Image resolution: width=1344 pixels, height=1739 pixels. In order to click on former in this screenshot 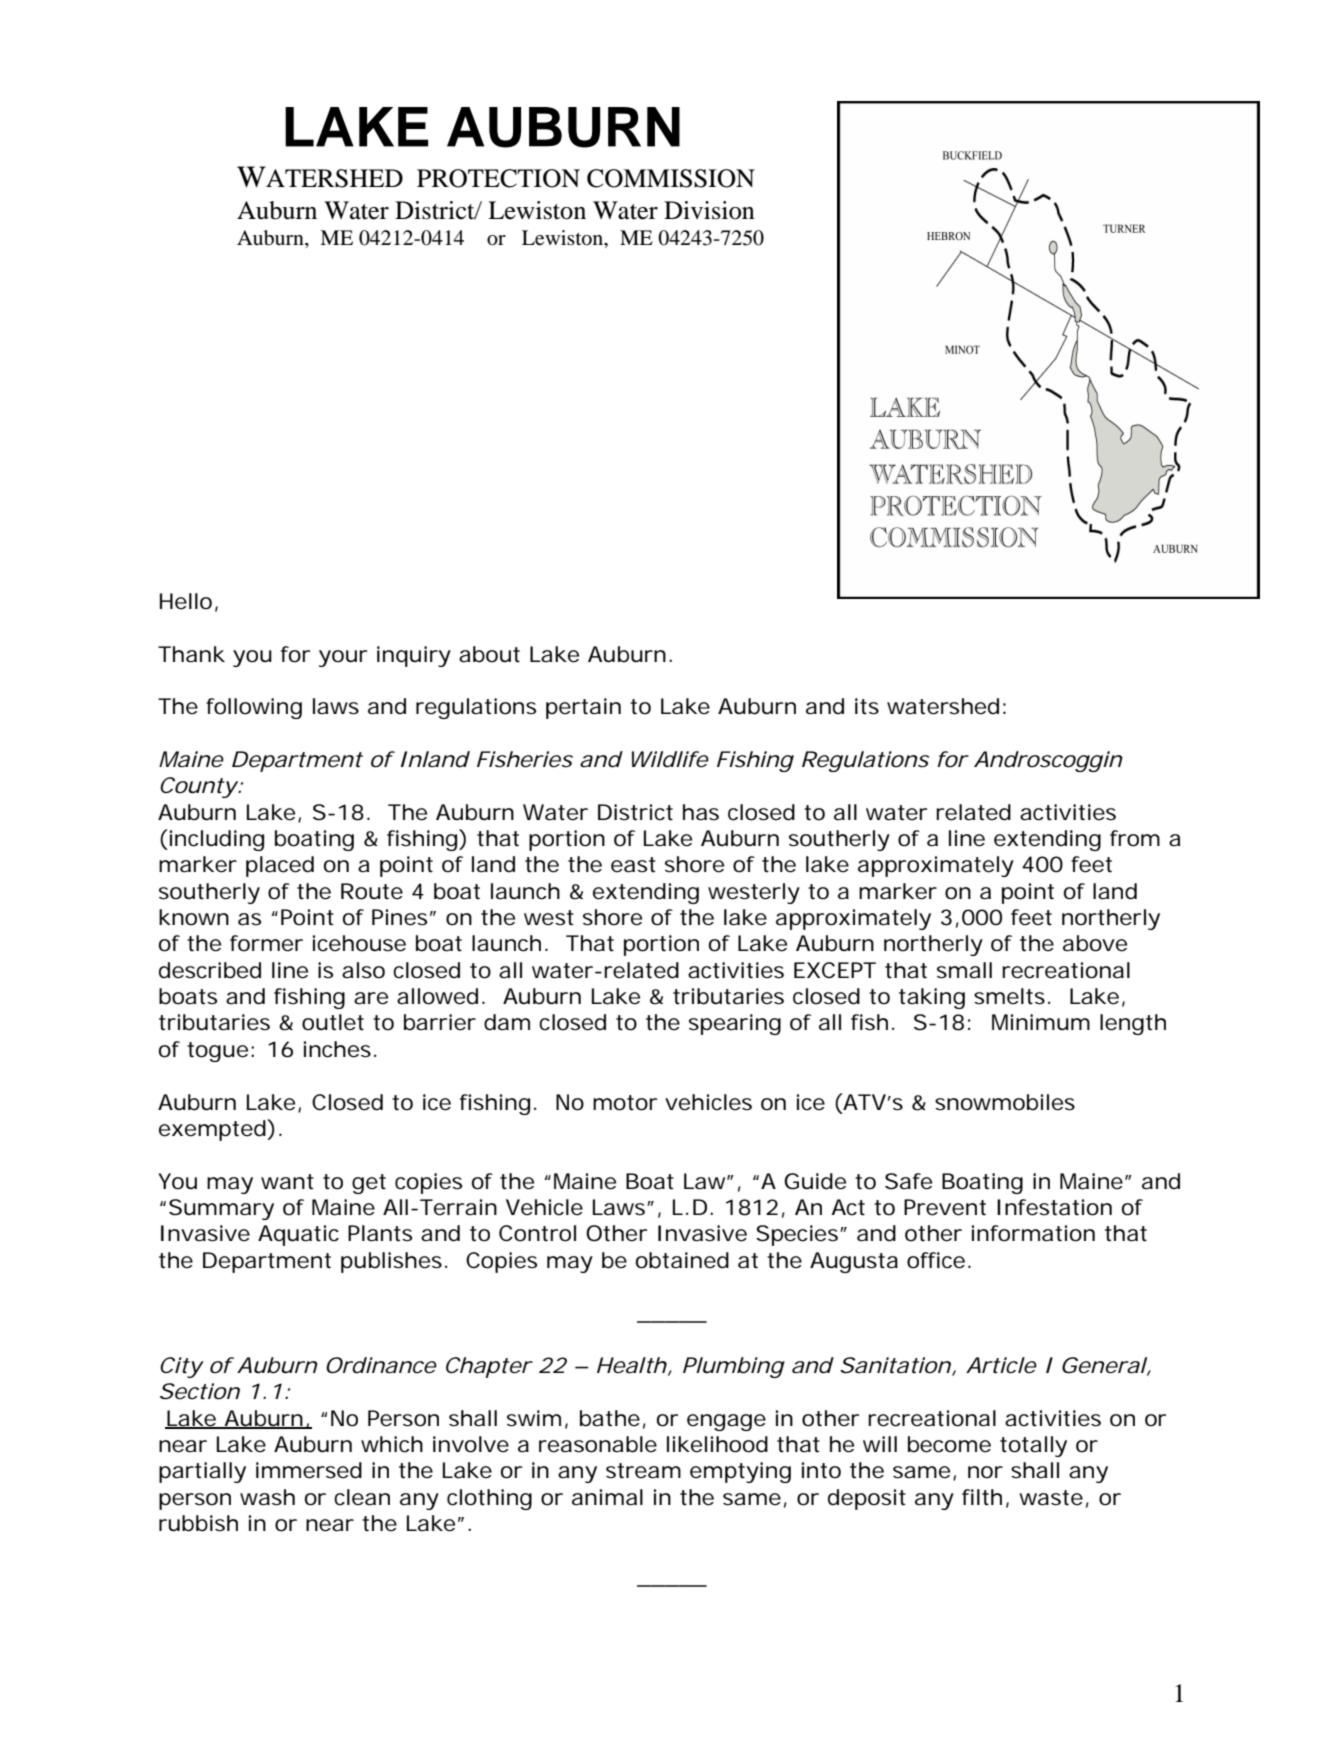, I will do `click(266, 943)`.
